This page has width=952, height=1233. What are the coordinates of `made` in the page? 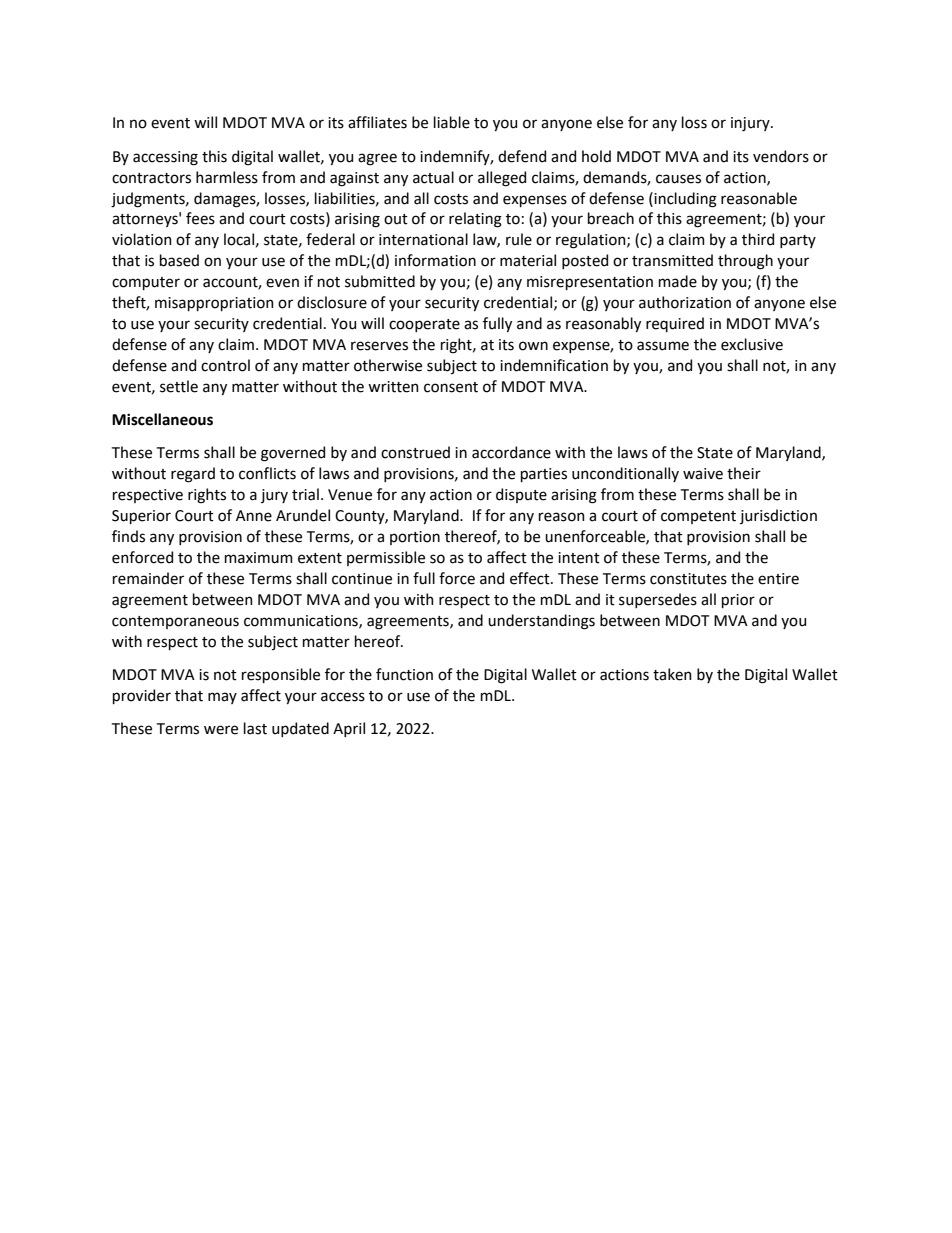 It's located at (678, 281).
